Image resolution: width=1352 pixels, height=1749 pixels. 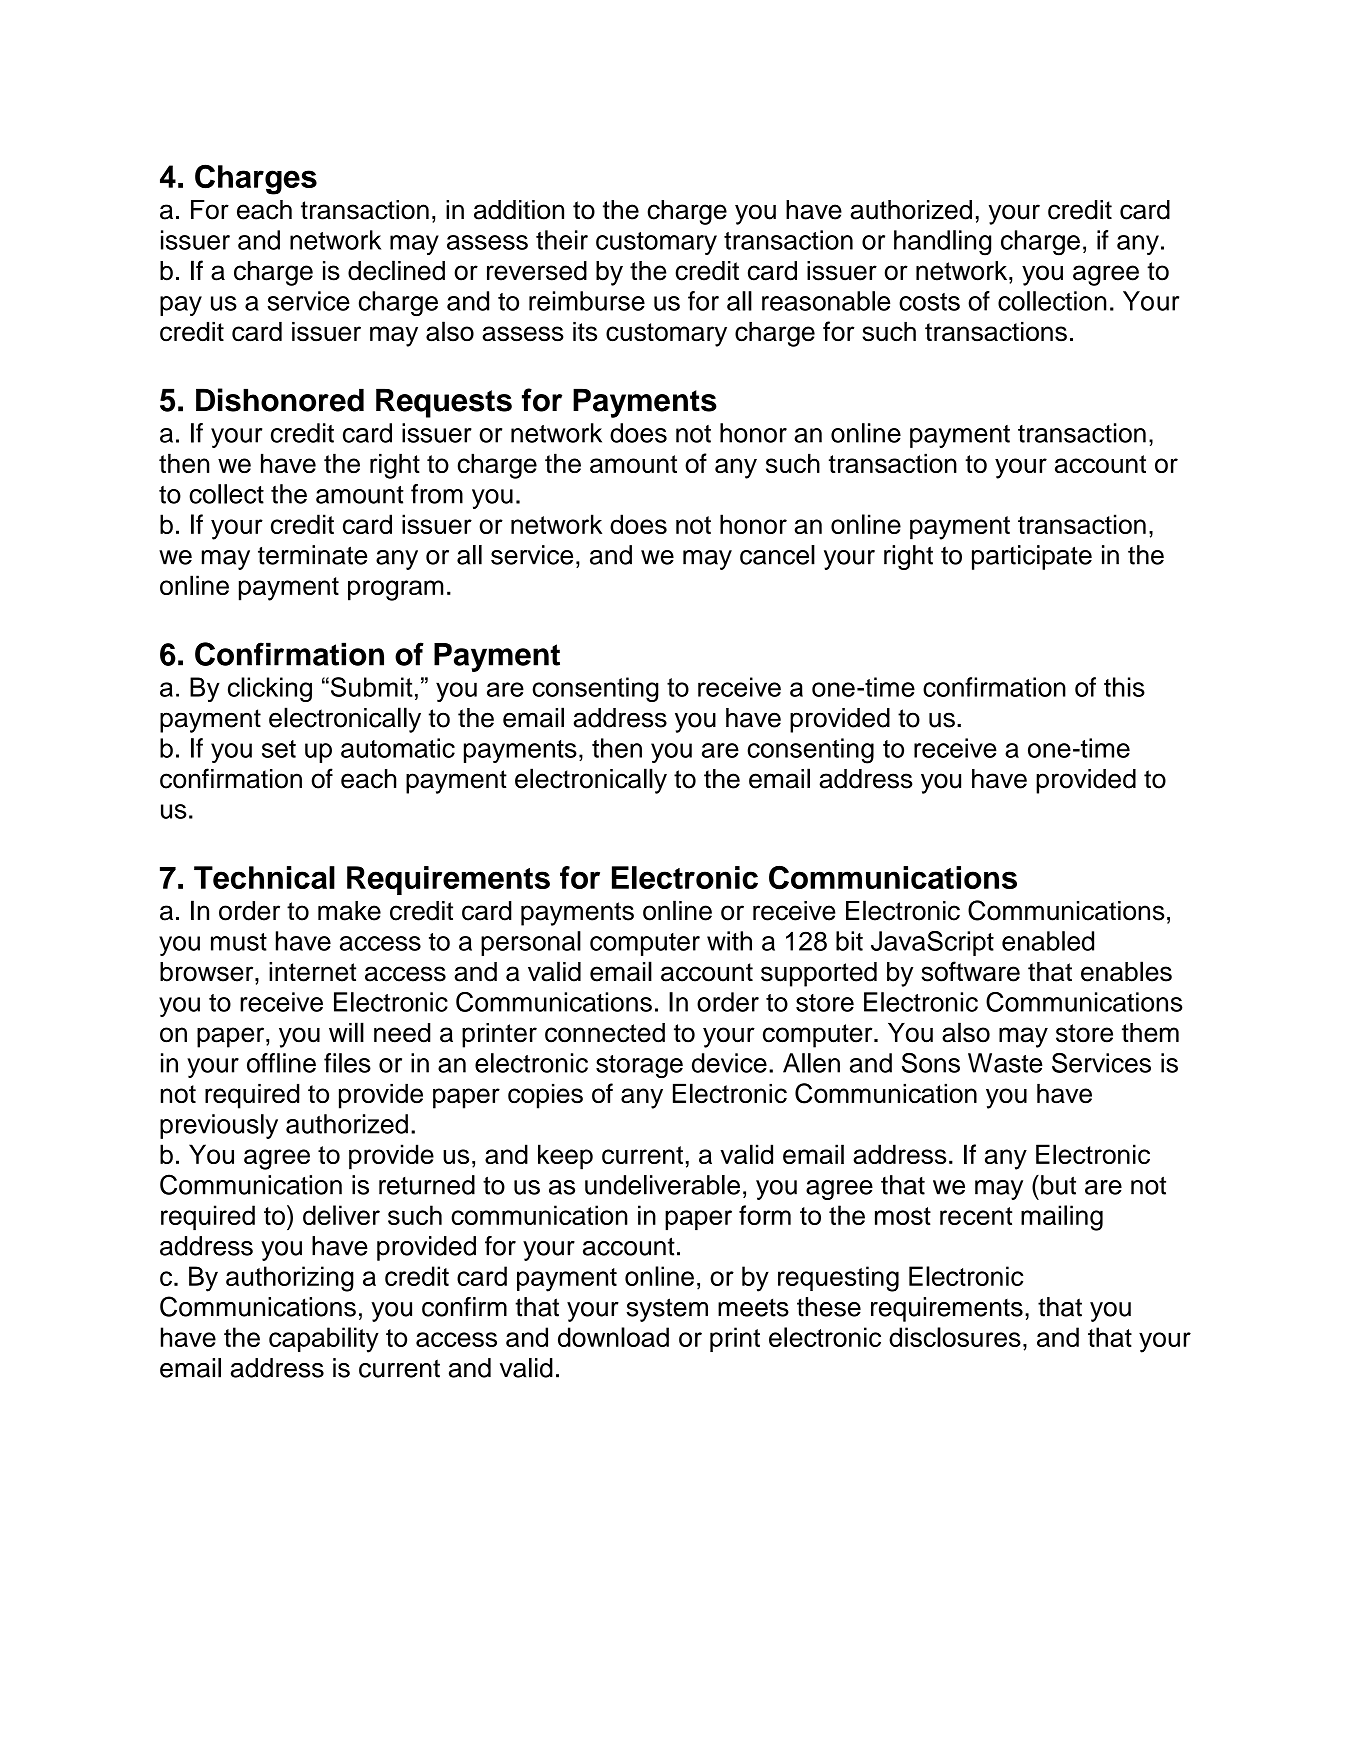 What do you see at coordinates (396, 270) in the image?
I see `declined` at bounding box center [396, 270].
